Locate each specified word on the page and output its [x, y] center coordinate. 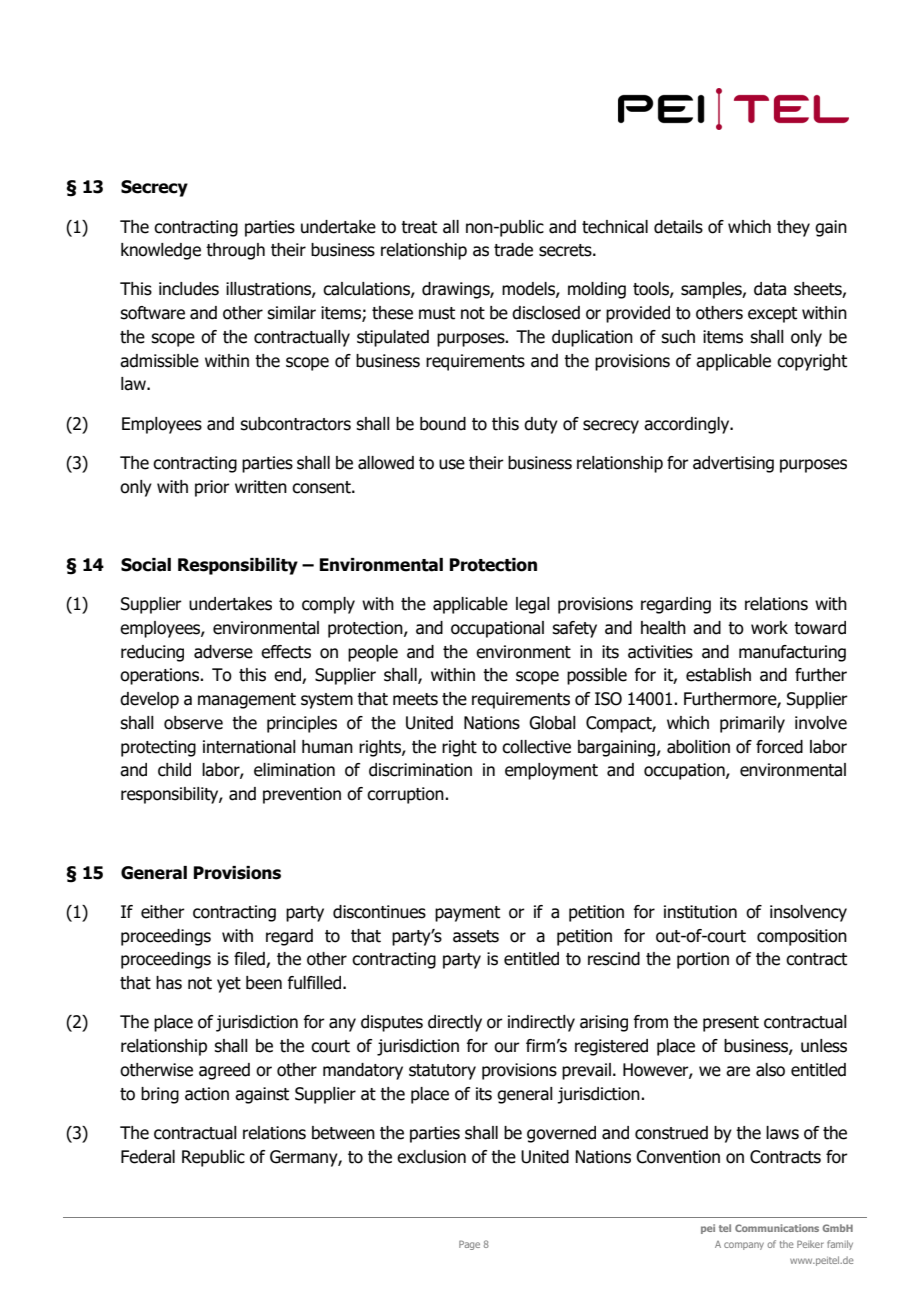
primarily [752, 724]
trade [513, 250]
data [770, 289]
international [249, 747]
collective [536, 747]
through [235, 251]
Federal [148, 1157]
